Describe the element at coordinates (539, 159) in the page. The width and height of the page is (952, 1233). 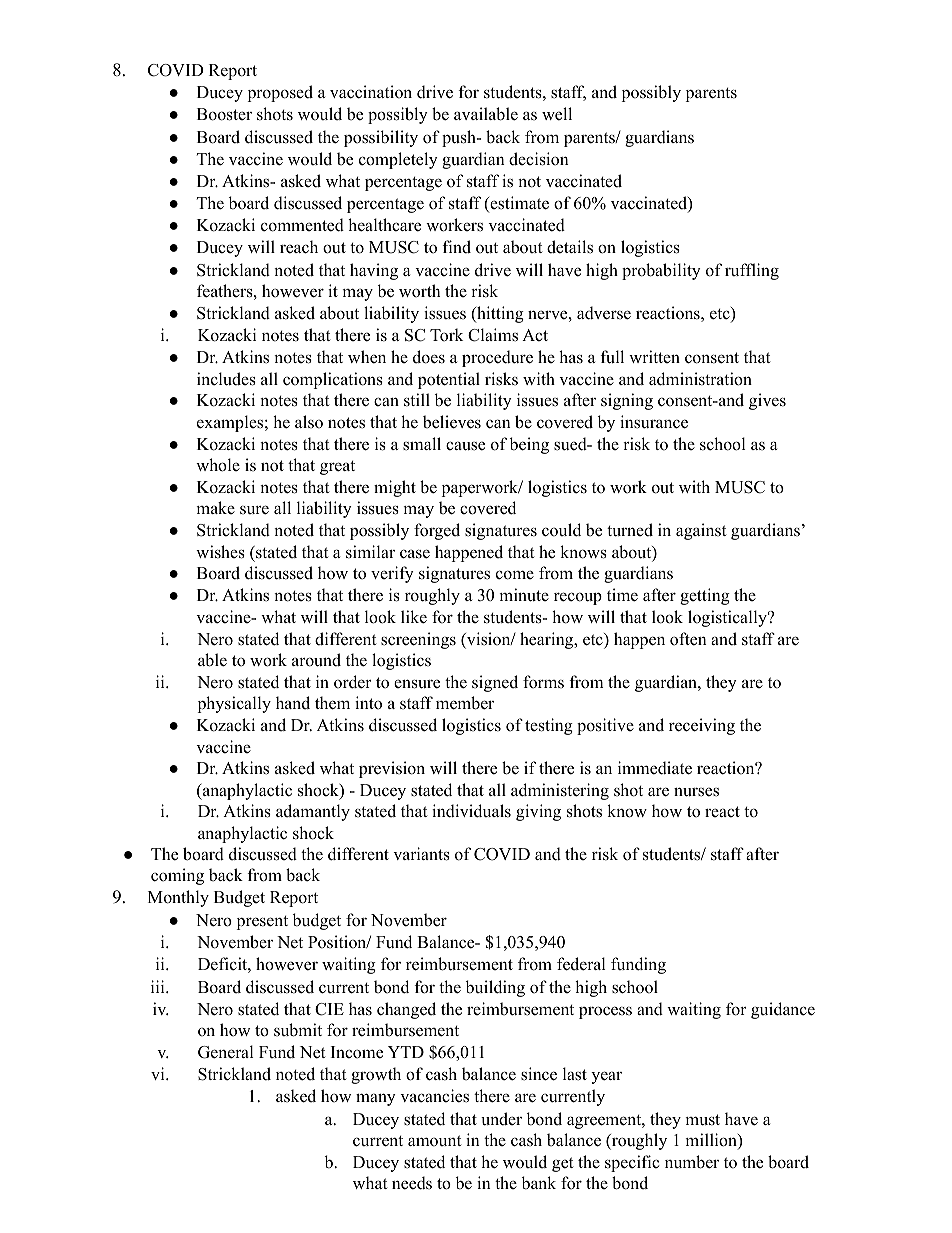
I see `decision` at that location.
